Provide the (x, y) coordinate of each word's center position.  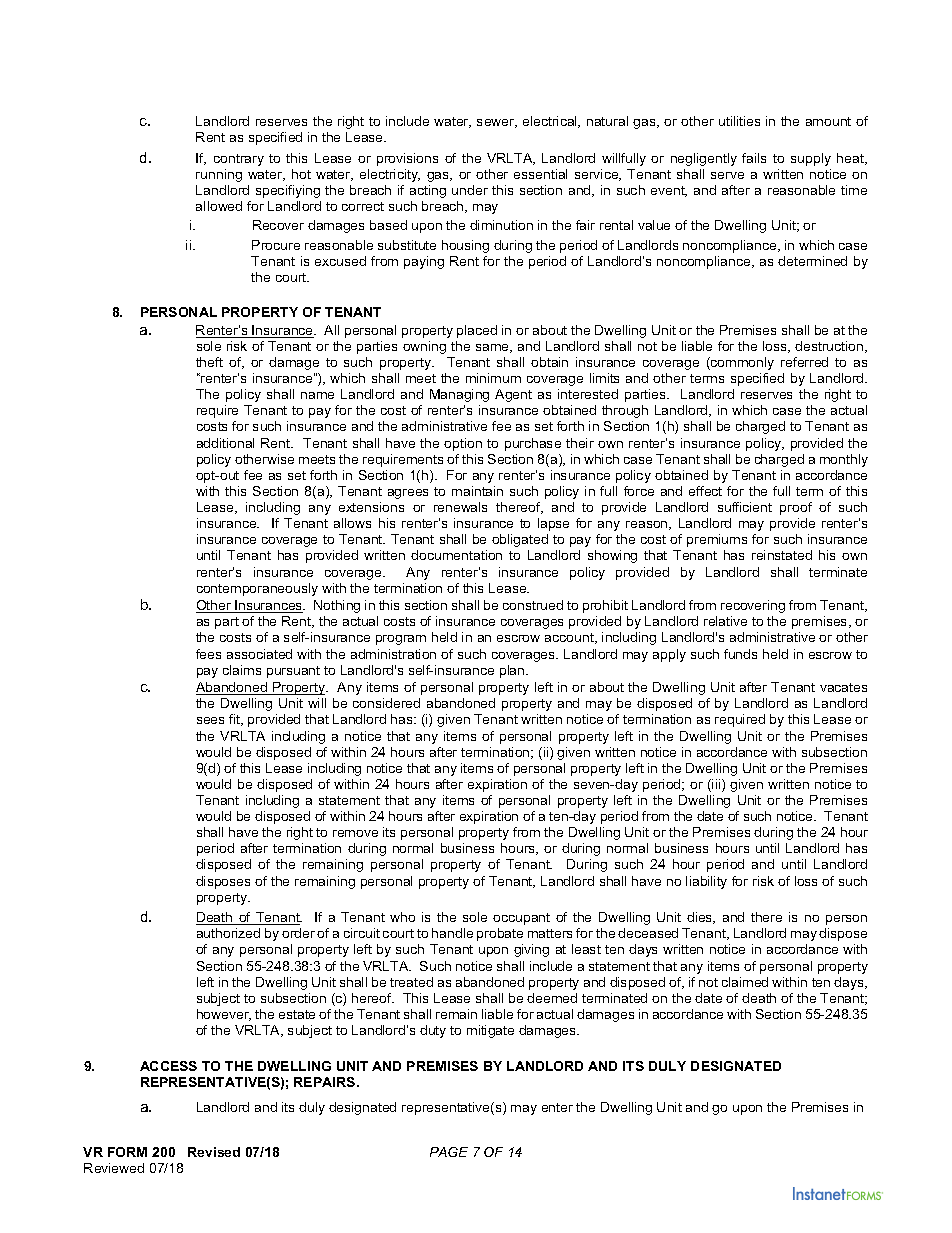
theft (209, 362)
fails (754, 158)
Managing (459, 395)
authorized (228, 933)
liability (706, 882)
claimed (745, 982)
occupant (521, 919)
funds (740, 654)
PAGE (449, 1152)
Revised (214, 1152)
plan (513, 671)
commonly (741, 363)
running (219, 175)
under (470, 190)
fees (208, 654)
